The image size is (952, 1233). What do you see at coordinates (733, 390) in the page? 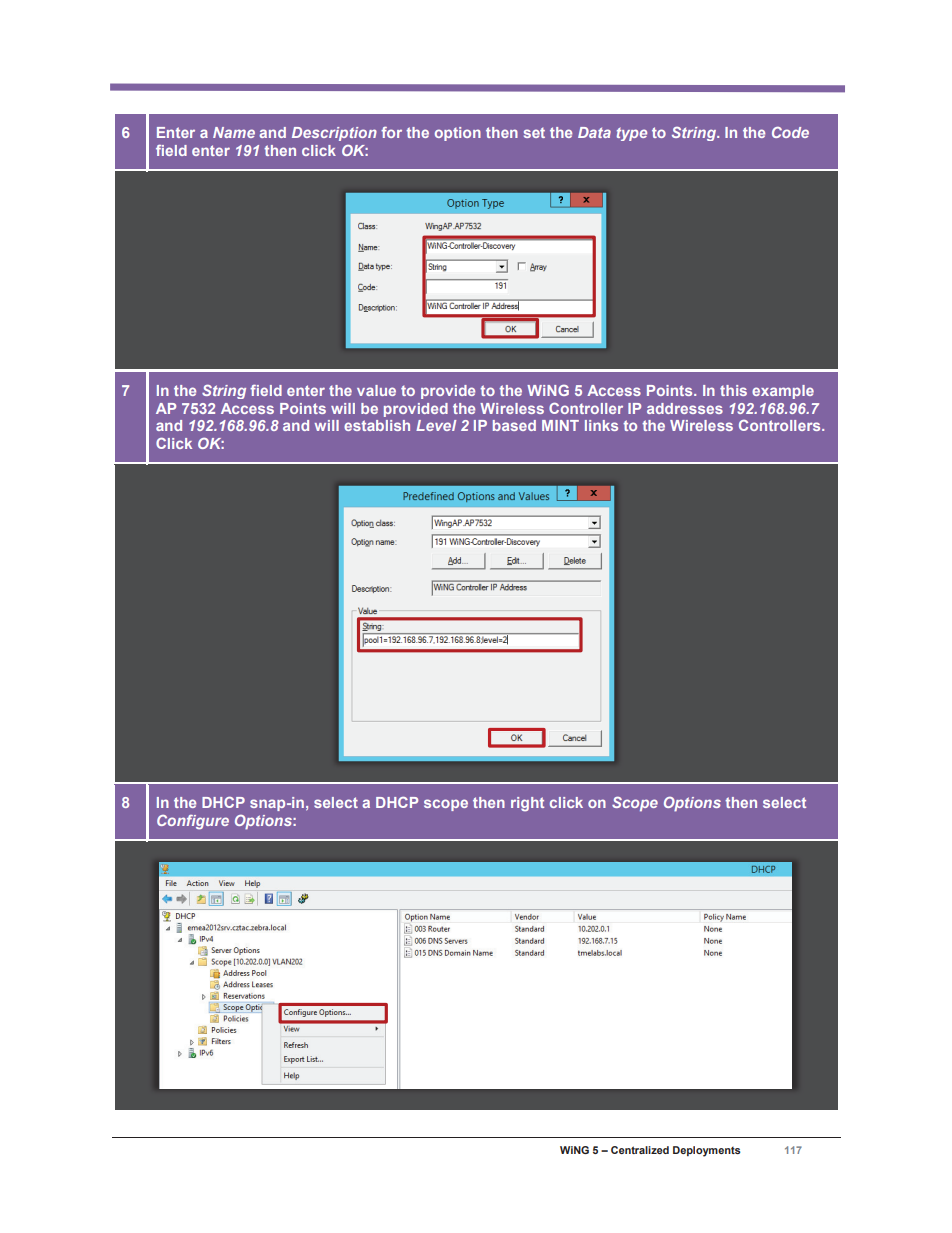
I see `this` at bounding box center [733, 390].
